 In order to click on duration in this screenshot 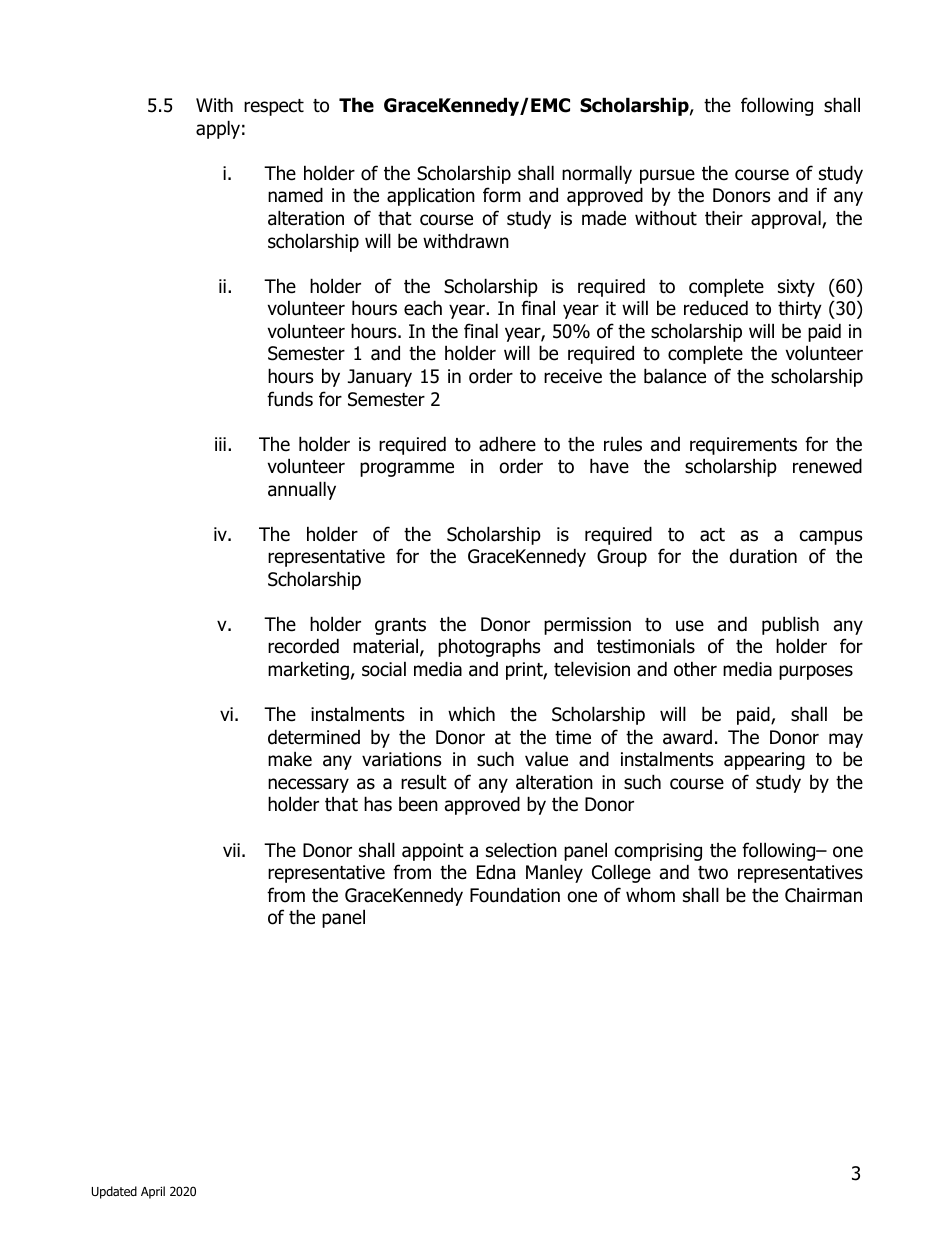, I will do `click(763, 556)`.
